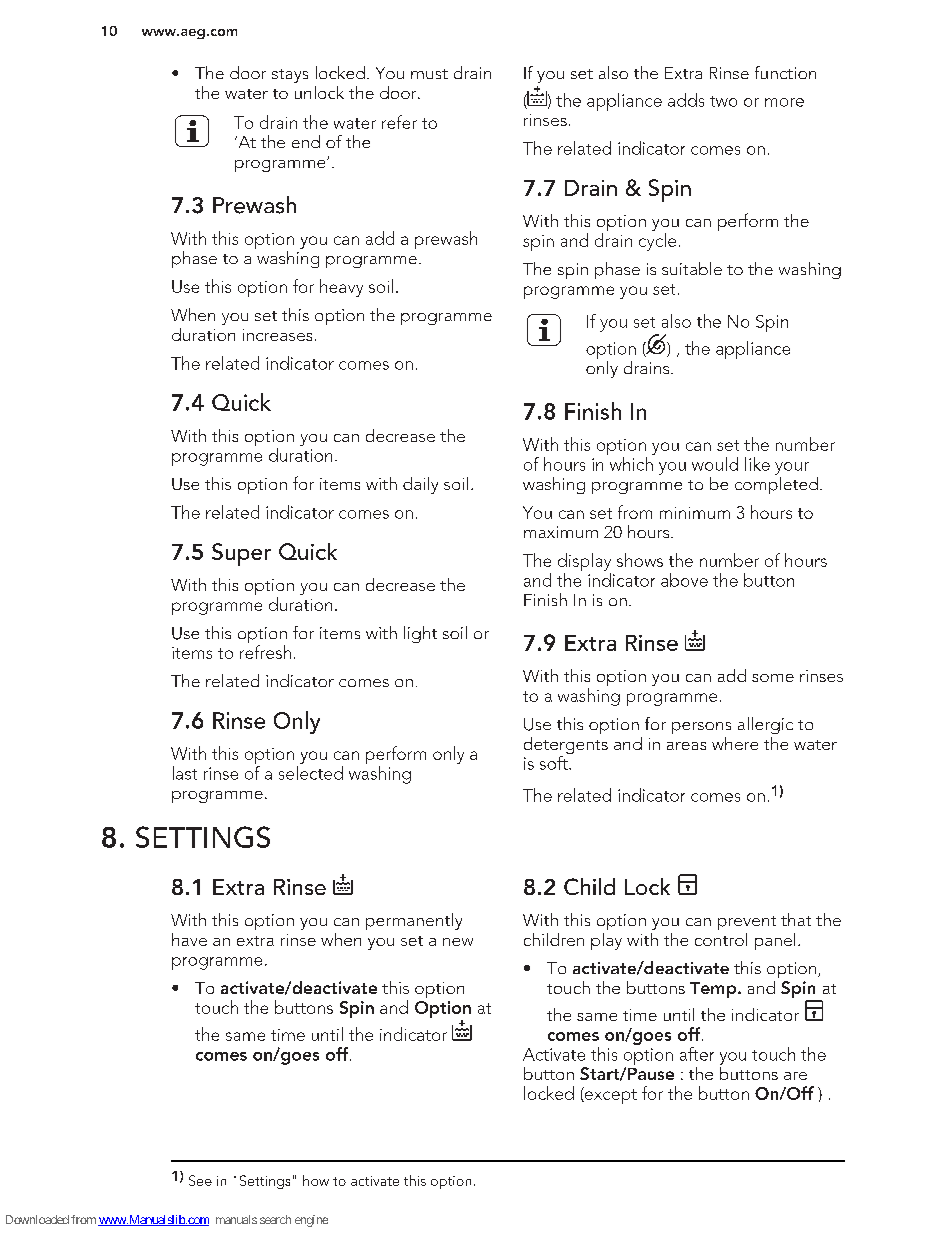 This image has height=1233, width=952. Describe the element at coordinates (414, 921) in the image. I see `permanently` at that location.
